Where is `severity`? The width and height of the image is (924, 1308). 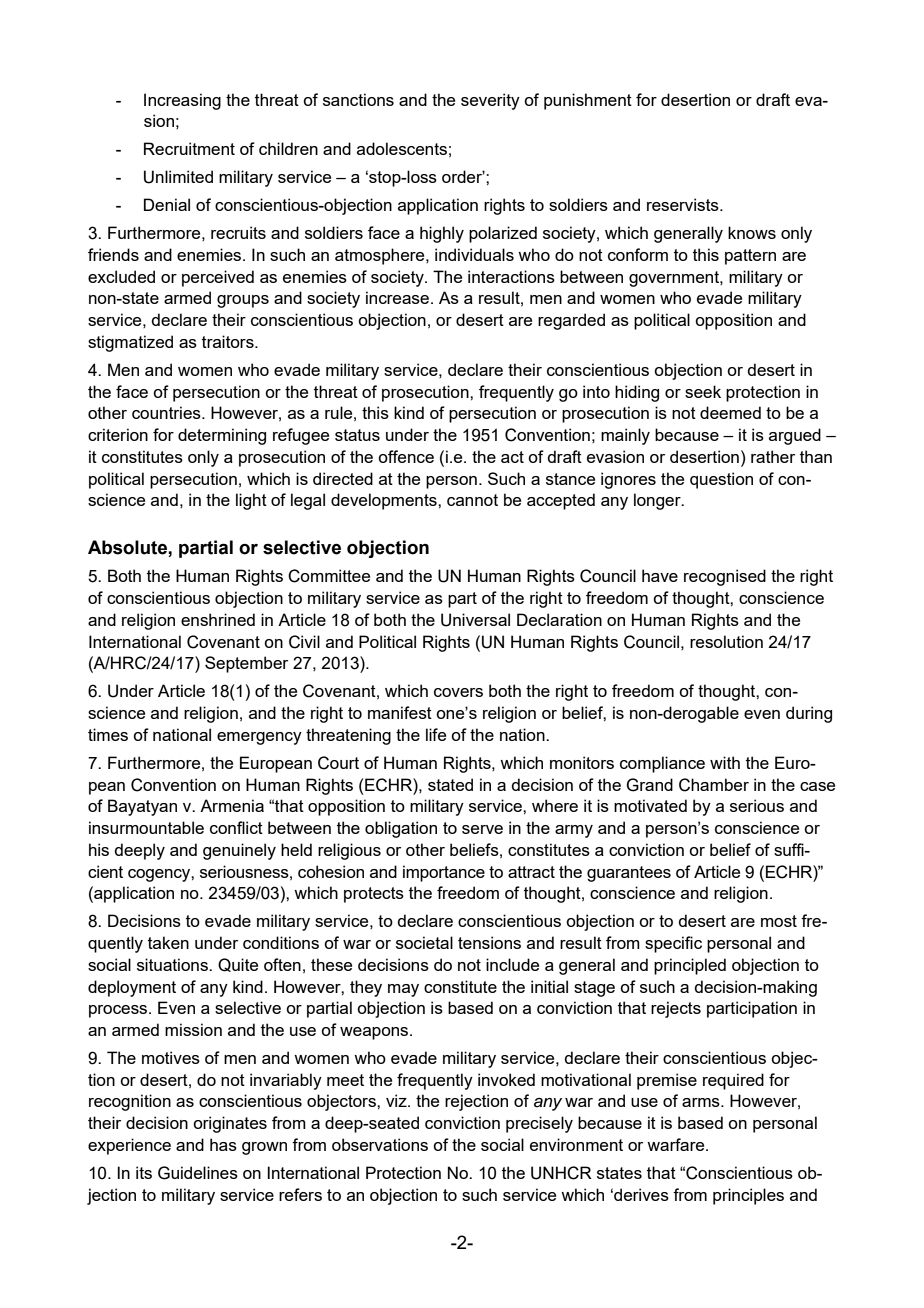 severity is located at coordinates (490, 101).
